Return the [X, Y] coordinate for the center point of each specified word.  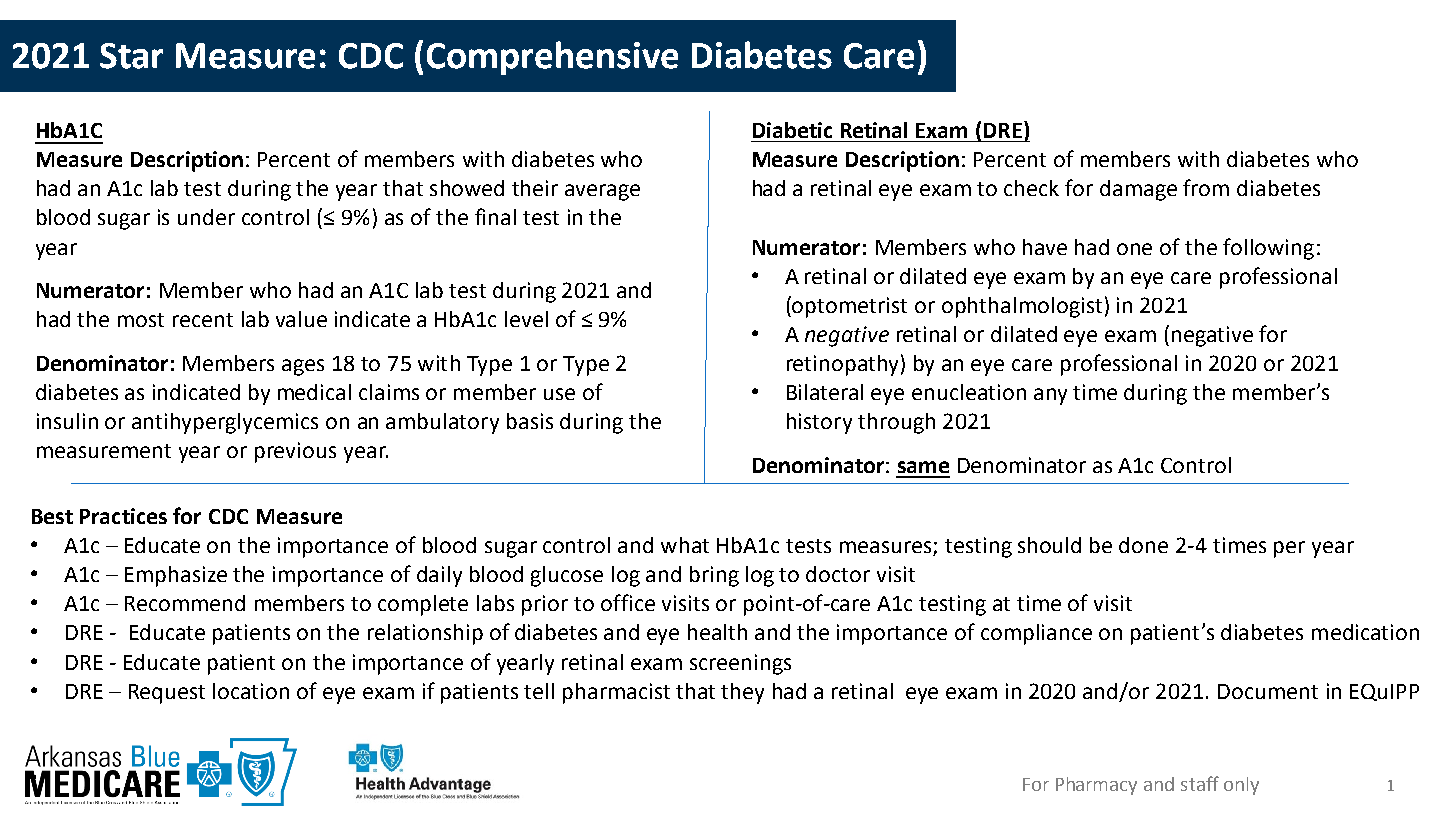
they [742, 693]
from [1206, 187]
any [1050, 396]
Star [131, 56]
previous [295, 452]
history [819, 423]
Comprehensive [552, 58]
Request [167, 694]
